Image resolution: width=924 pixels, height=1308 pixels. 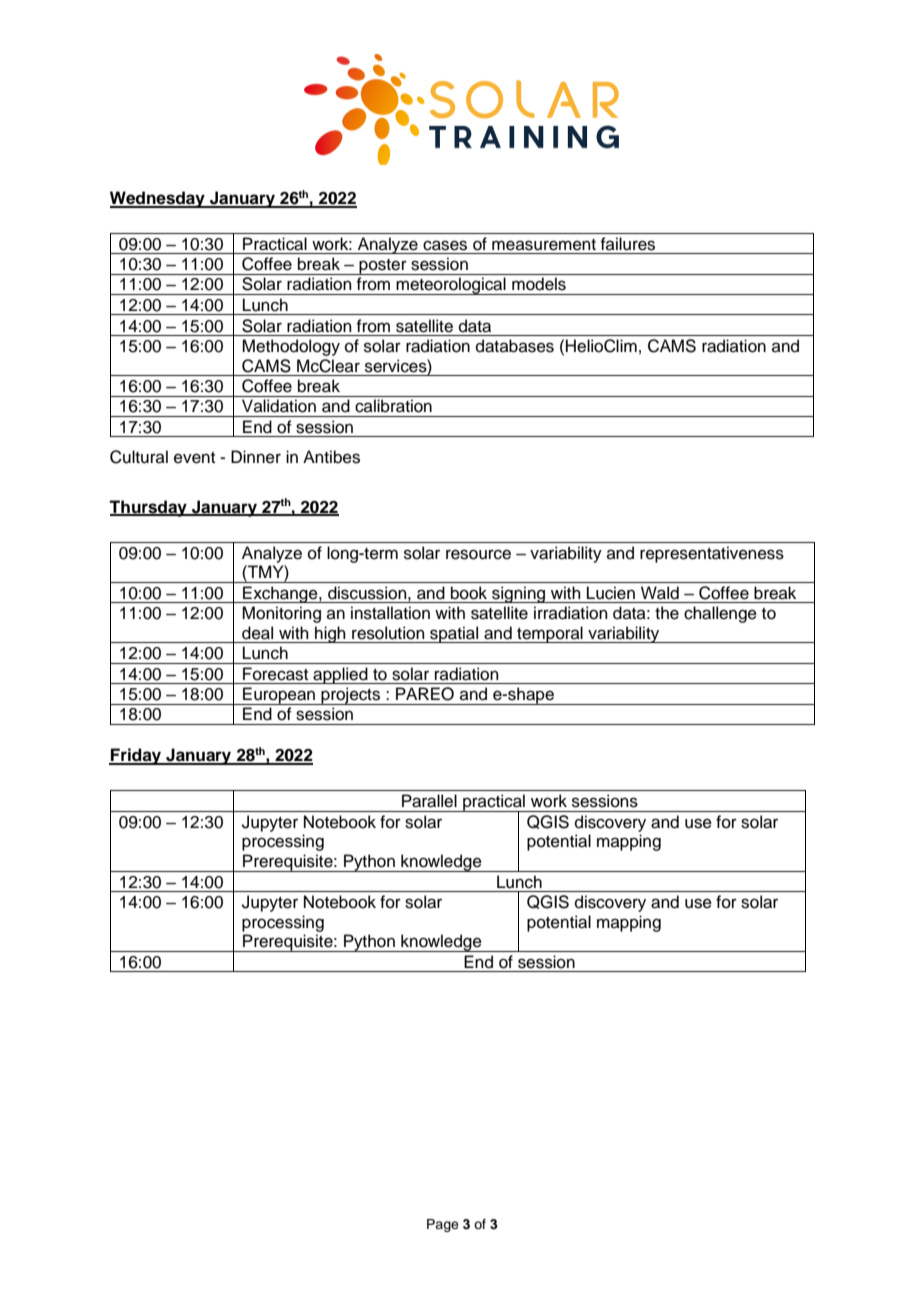 What do you see at coordinates (544, 245) in the screenshot?
I see `measurement` at bounding box center [544, 245].
